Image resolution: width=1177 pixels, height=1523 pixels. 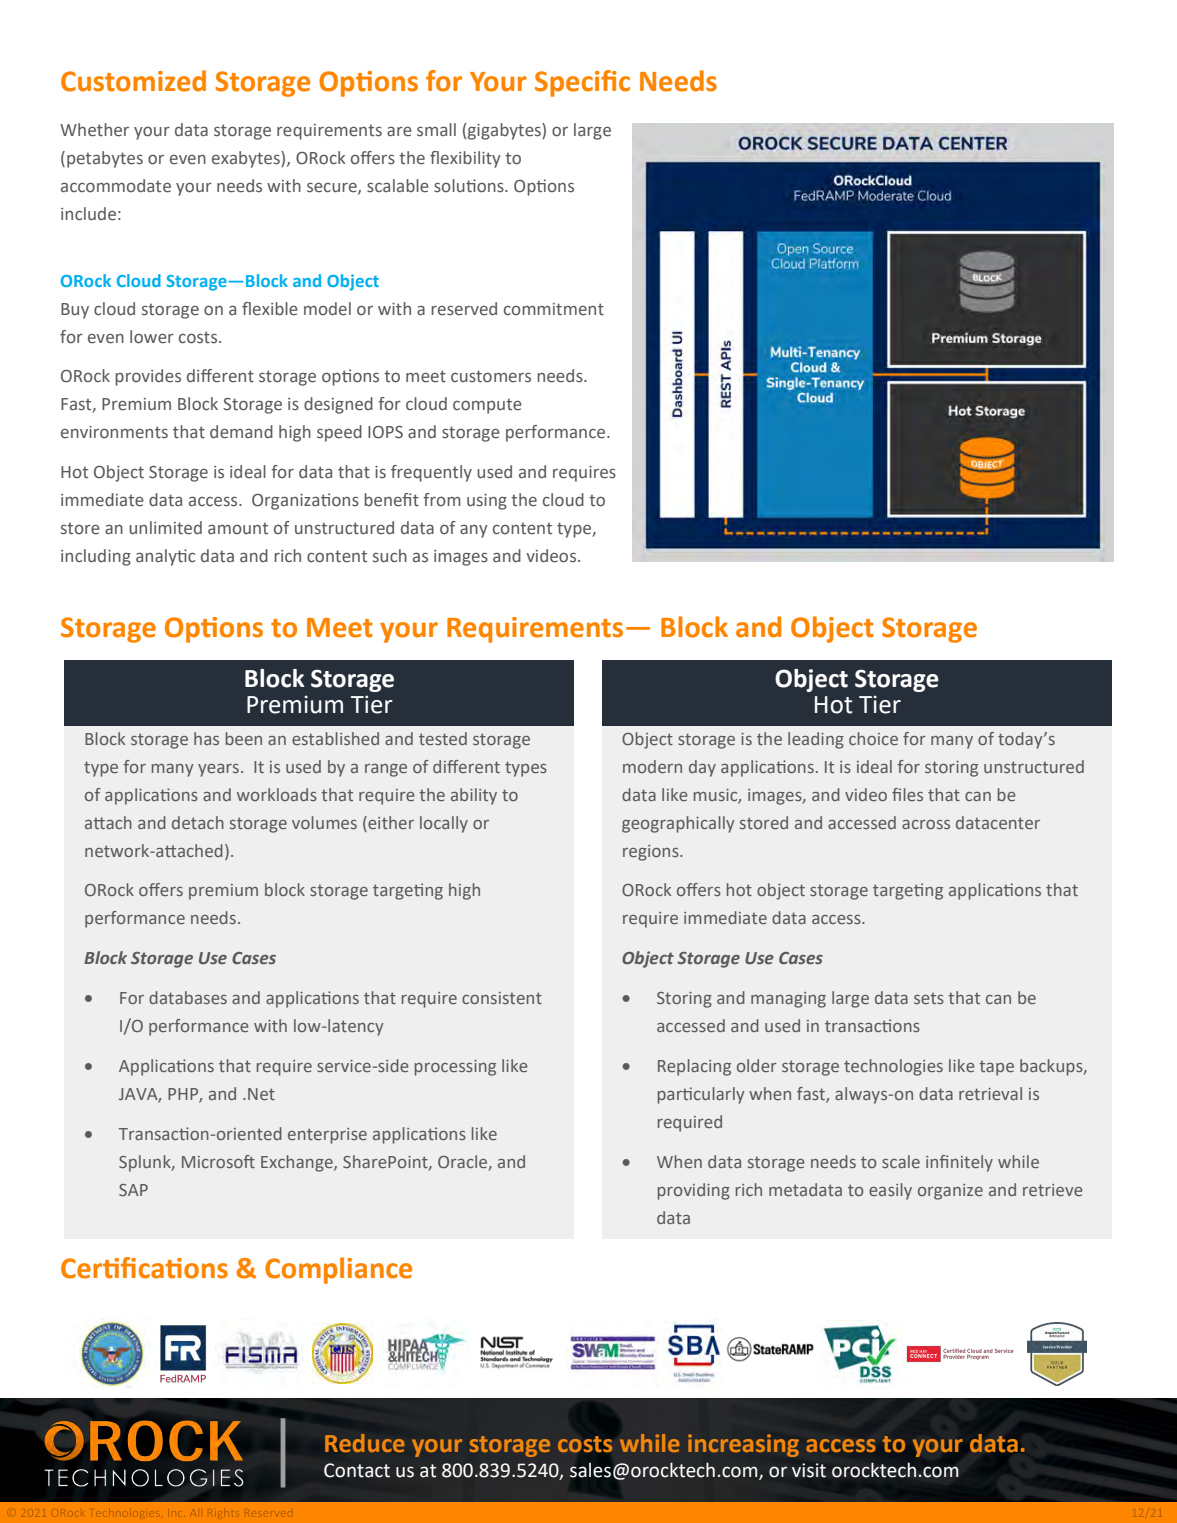 What do you see at coordinates (582, 83) in the image?
I see `Specific` at bounding box center [582, 83].
